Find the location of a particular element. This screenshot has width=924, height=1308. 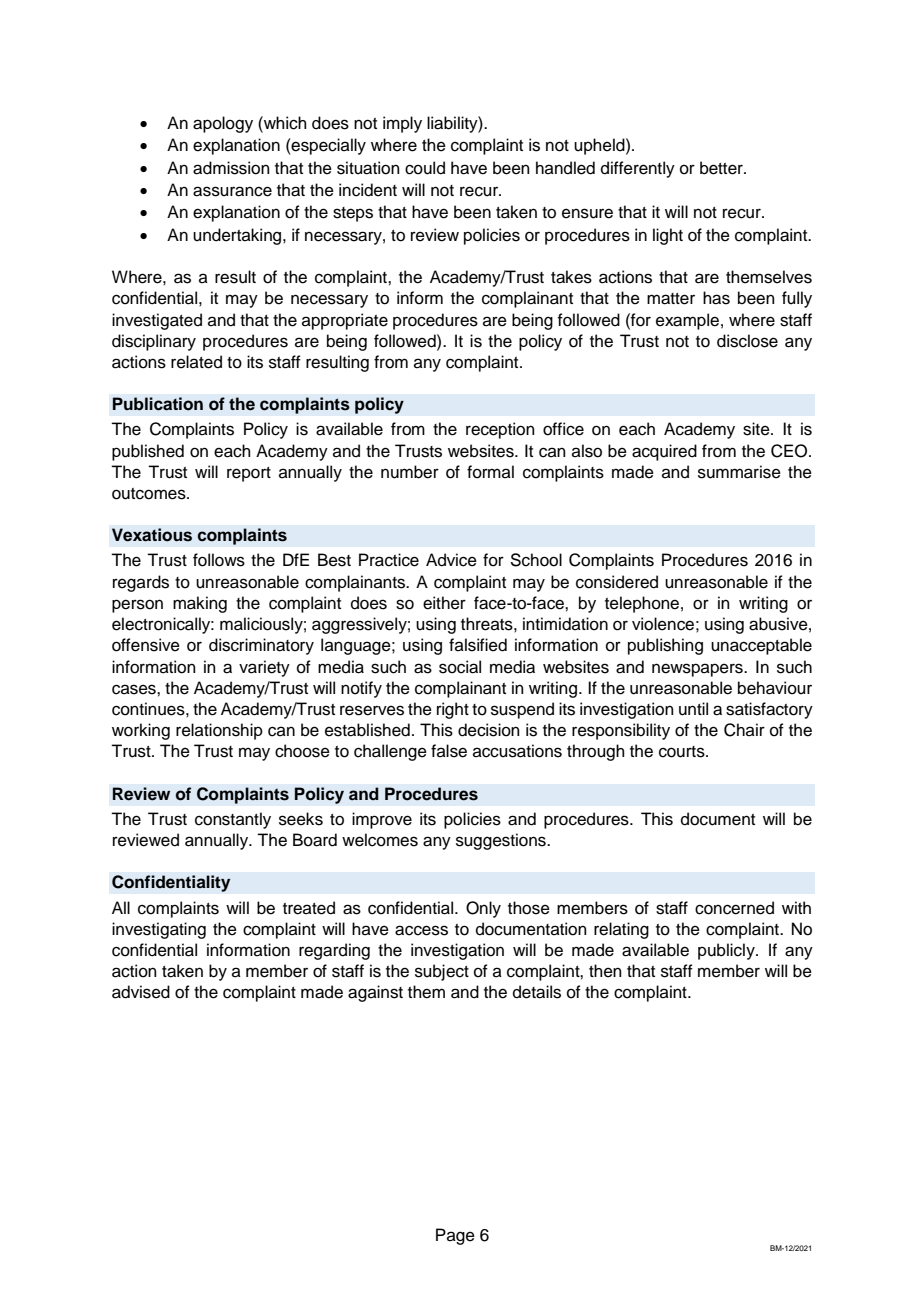

social is located at coordinates (460, 667).
